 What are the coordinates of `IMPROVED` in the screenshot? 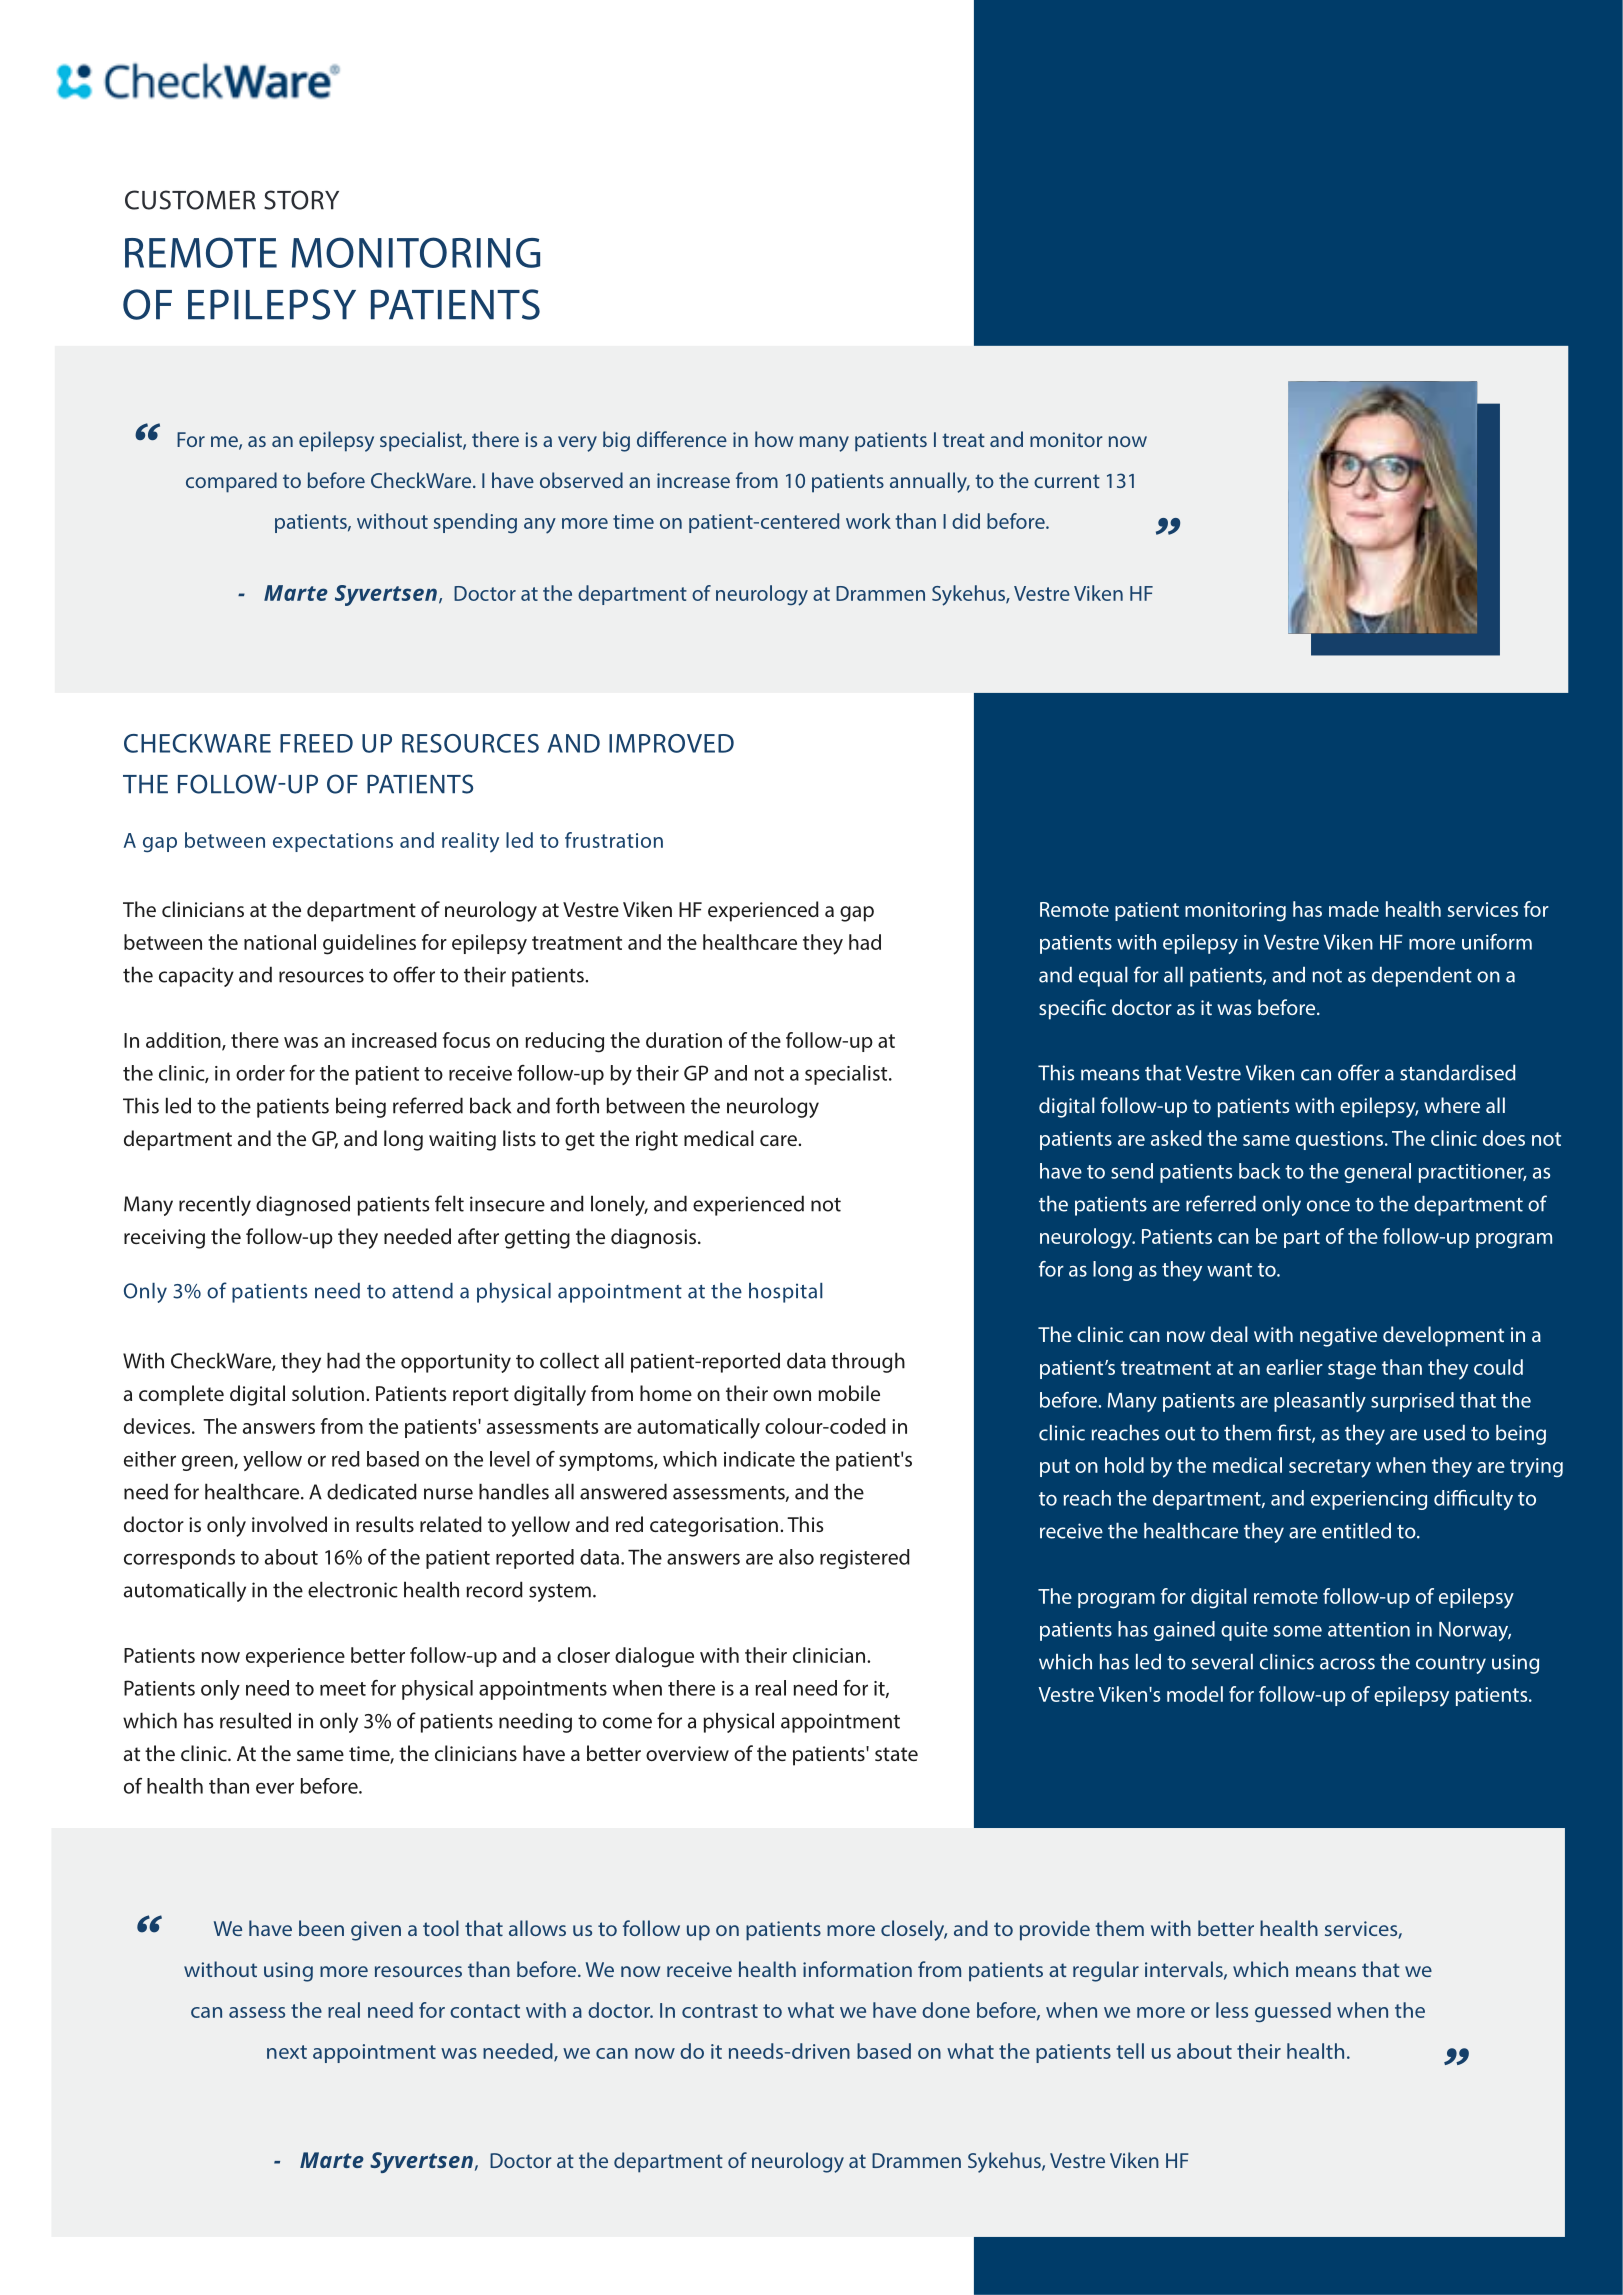 It's located at (671, 743).
